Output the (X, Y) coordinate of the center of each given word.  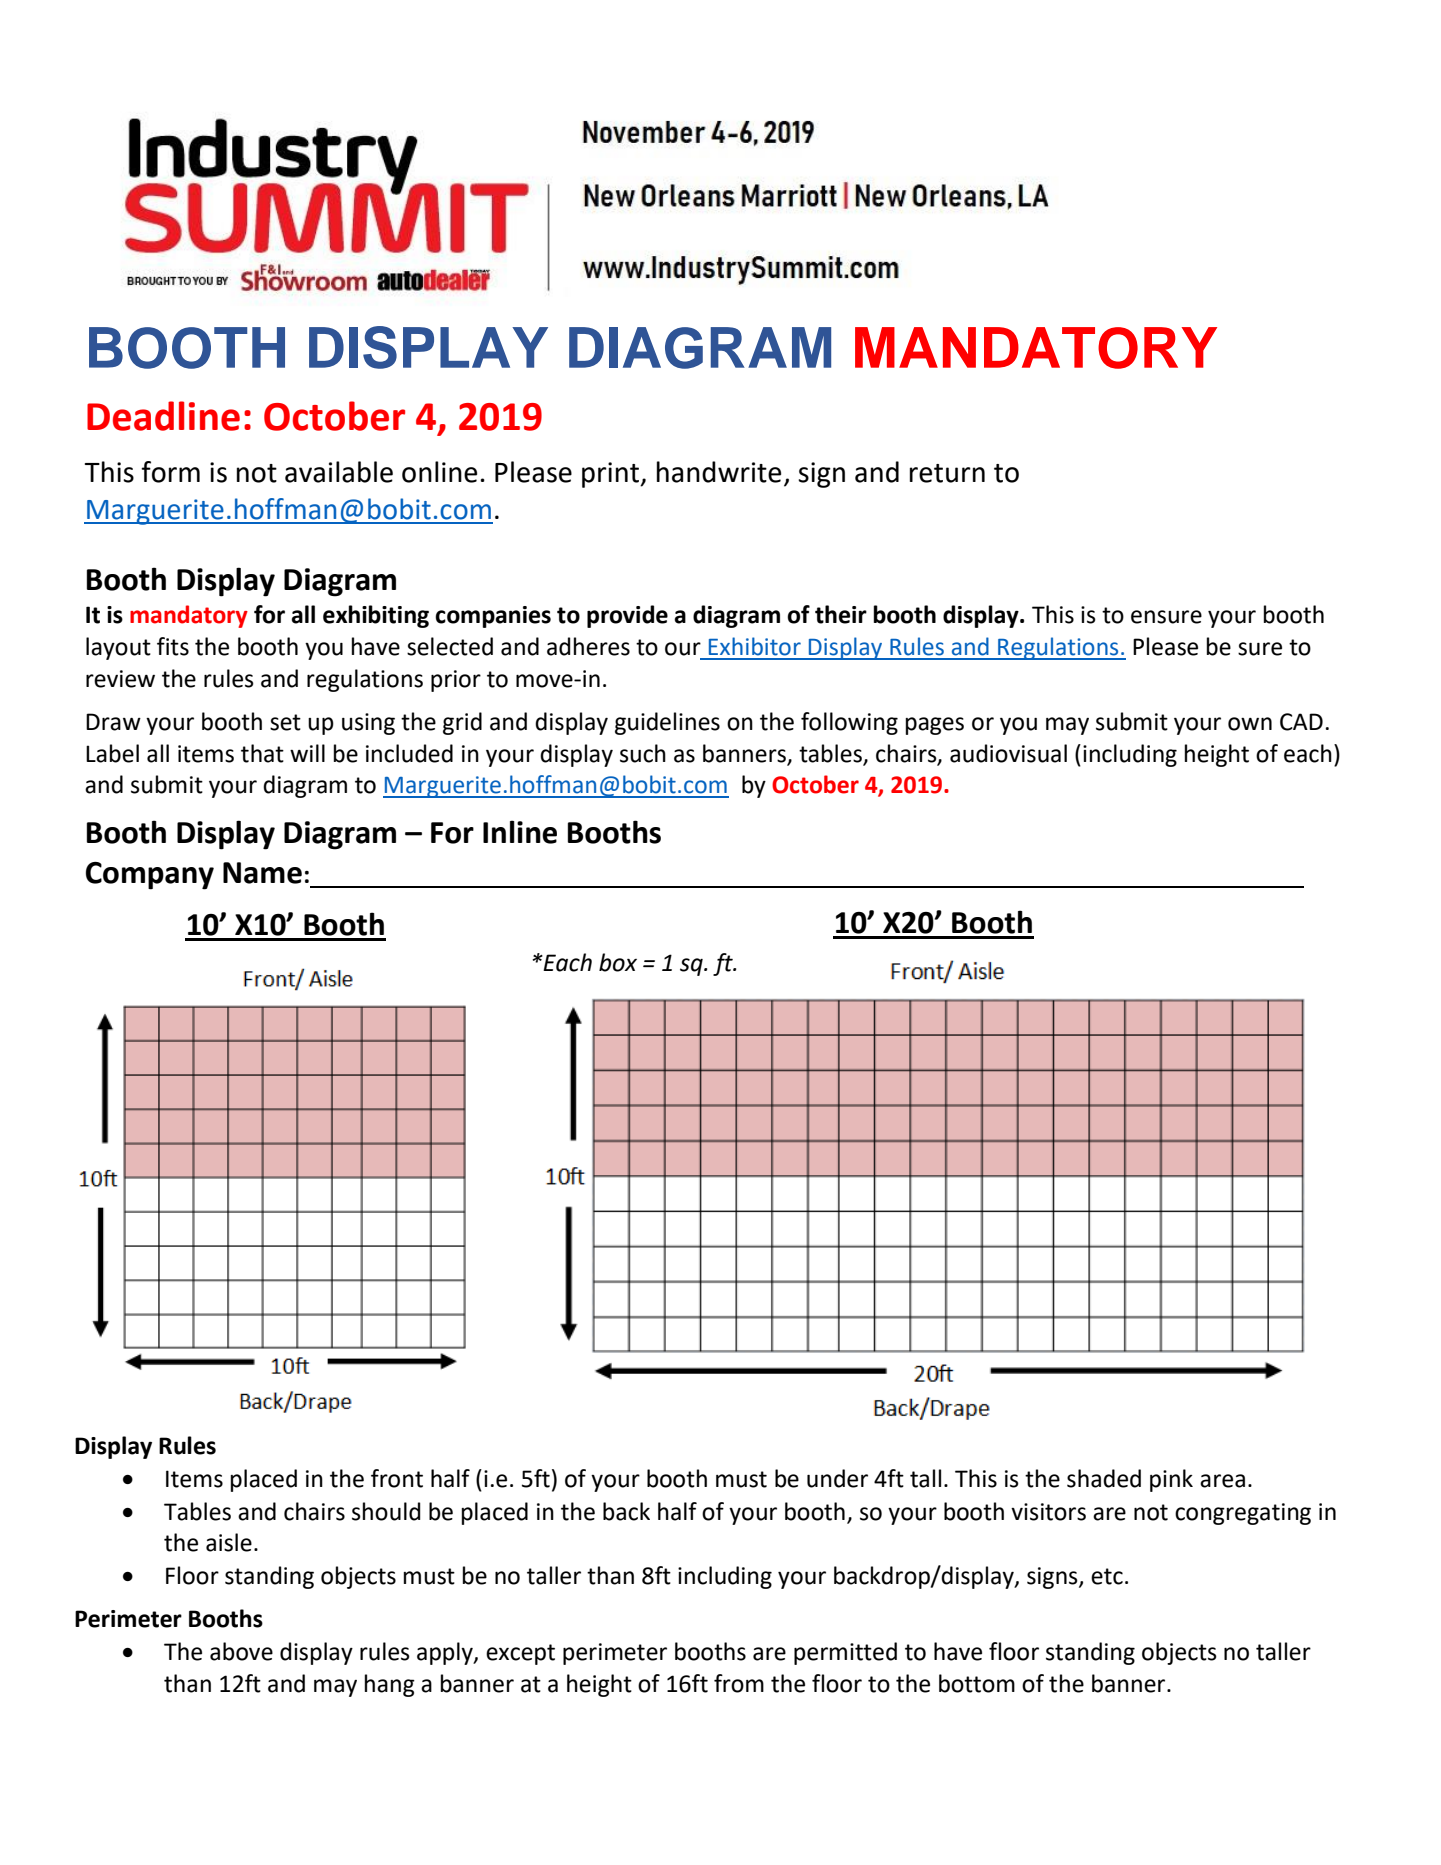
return (947, 473)
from (739, 1683)
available (339, 472)
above (241, 1651)
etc (1107, 1576)
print (612, 475)
